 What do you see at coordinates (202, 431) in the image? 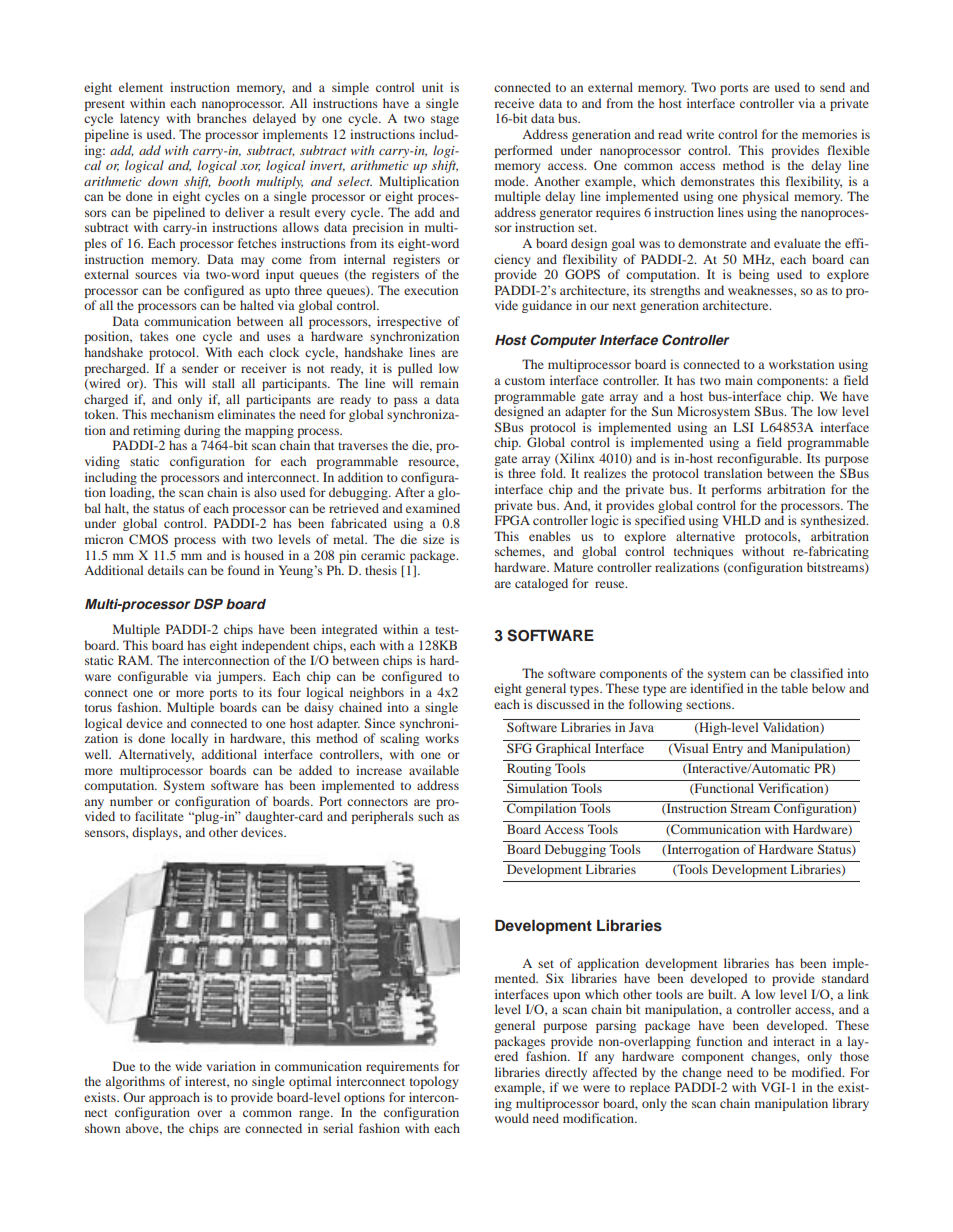
I see `during` at bounding box center [202, 431].
